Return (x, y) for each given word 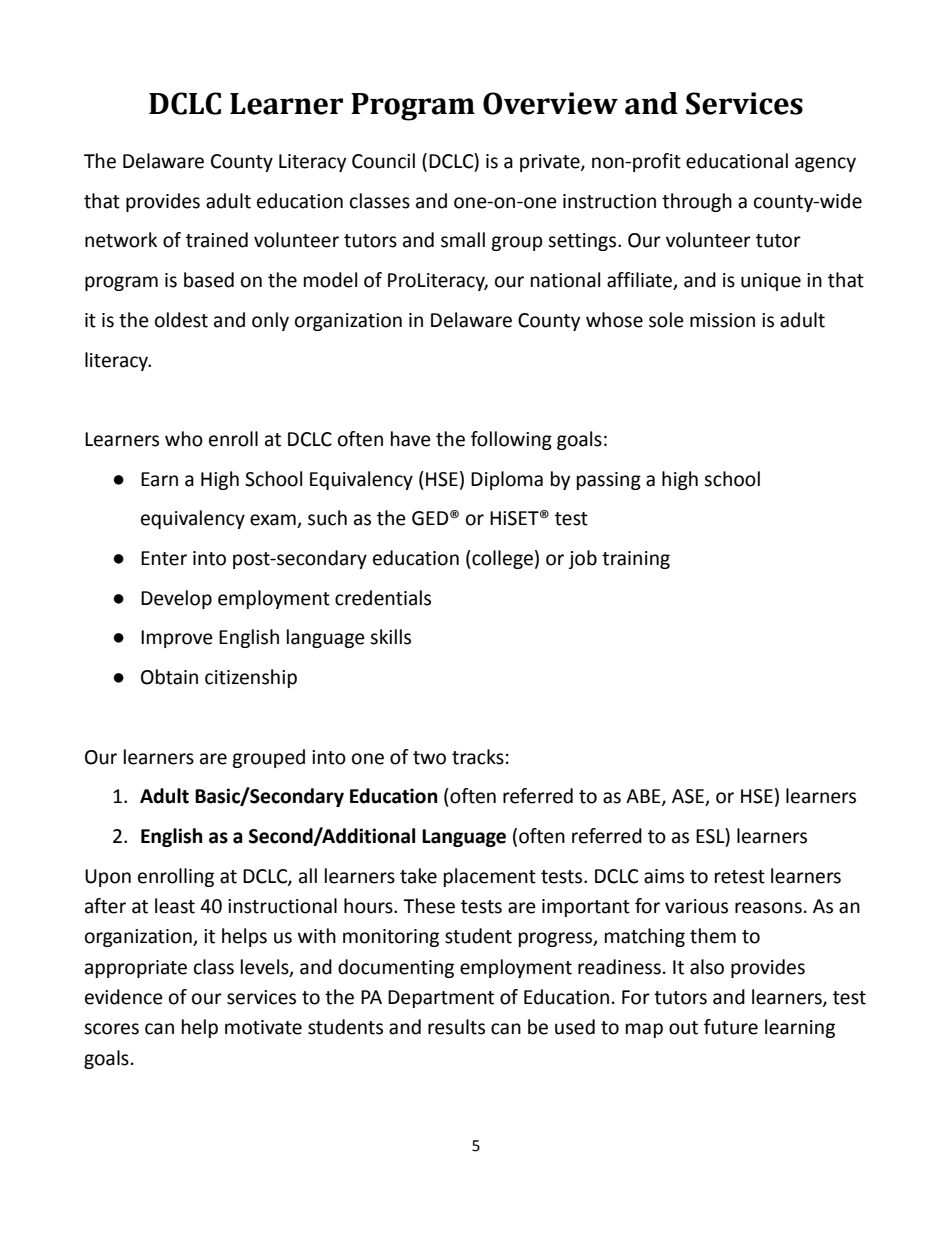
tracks (478, 757)
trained (217, 240)
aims (664, 876)
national (565, 280)
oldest (181, 320)
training (636, 560)
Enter (164, 558)
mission (722, 320)
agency (825, 164)
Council (383, 161)
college (501, 559)
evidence (124, 997)
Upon (108, 878)
